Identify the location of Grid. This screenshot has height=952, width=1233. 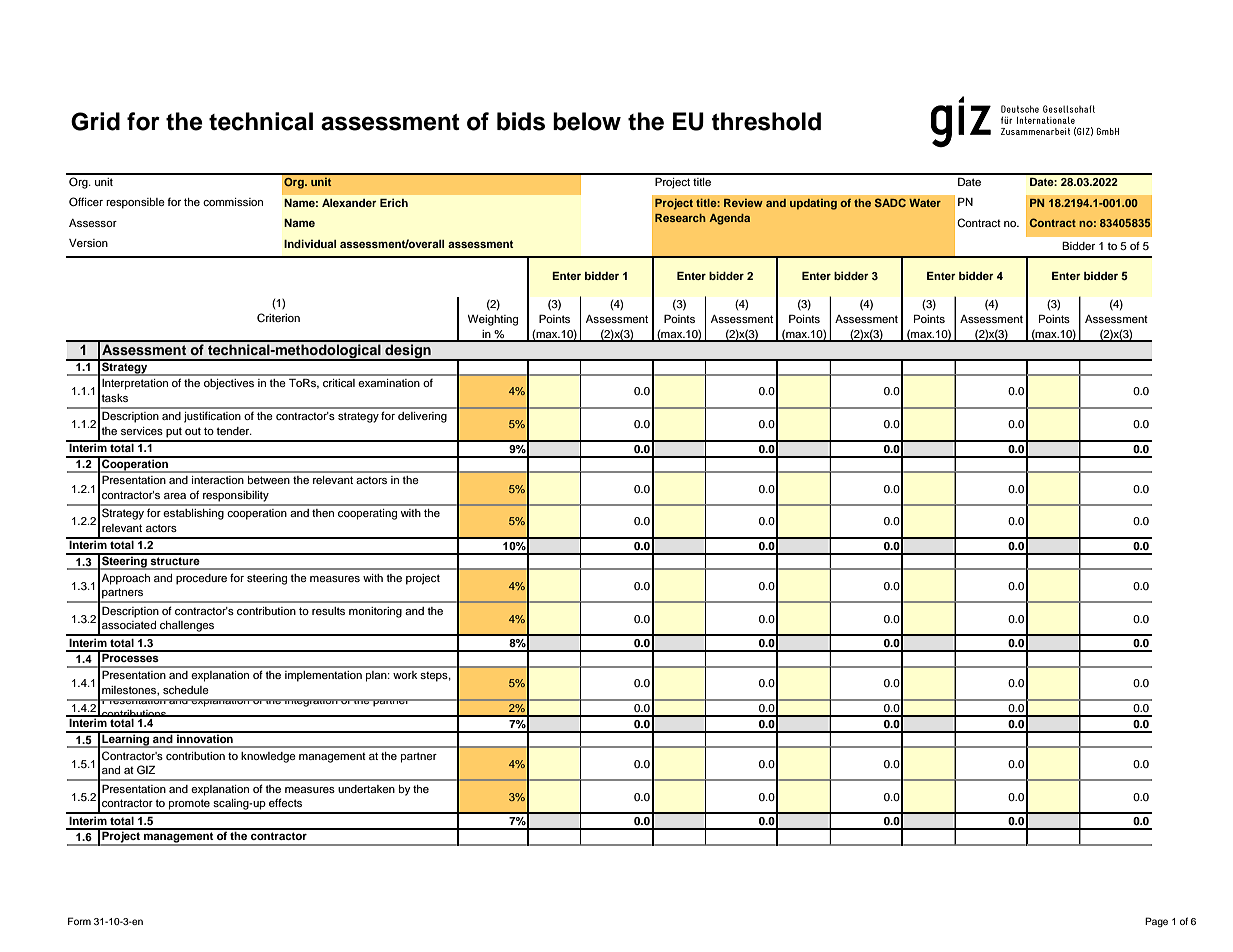
(95, 121).
